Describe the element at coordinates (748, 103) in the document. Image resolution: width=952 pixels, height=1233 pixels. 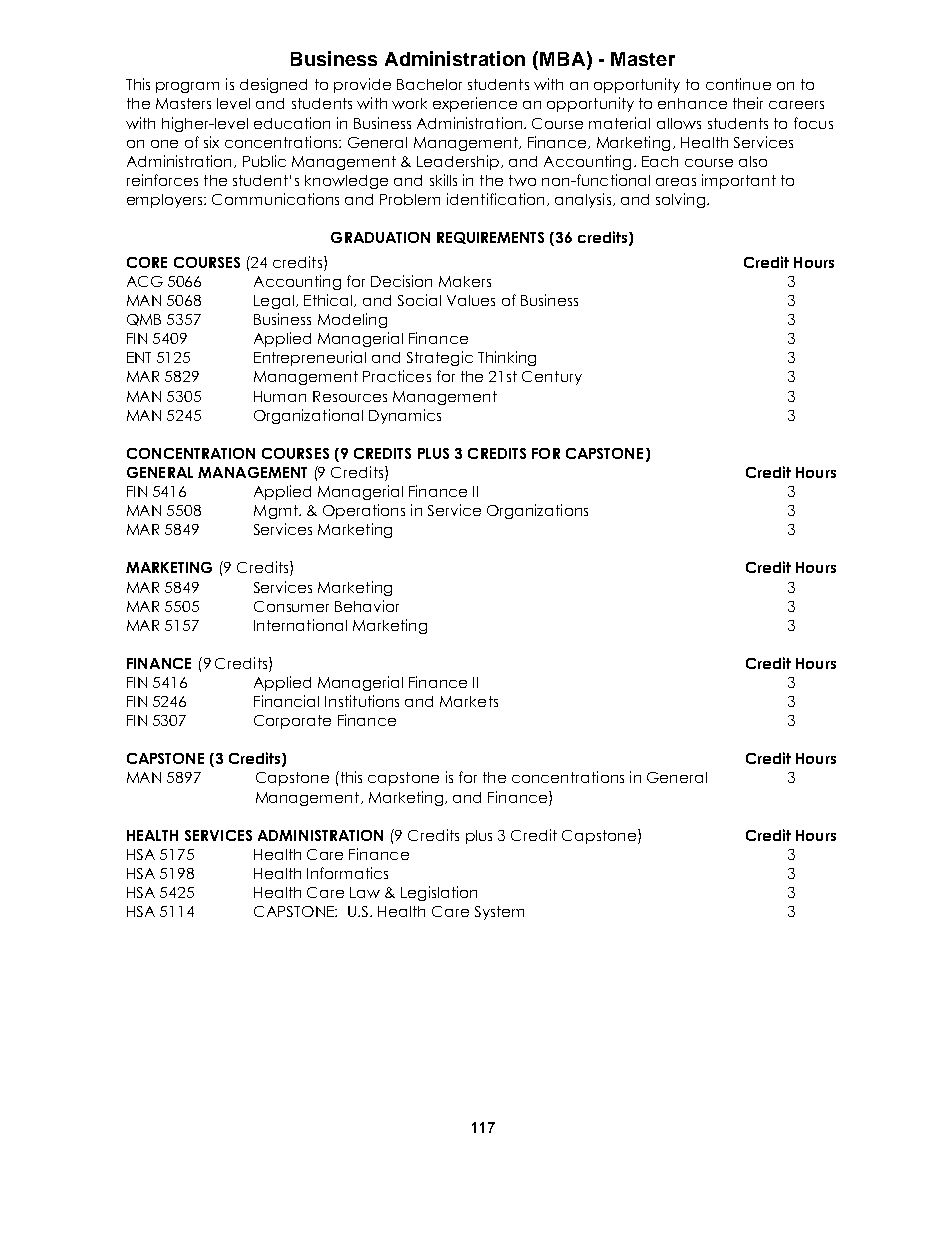
I see `their` at that location.
